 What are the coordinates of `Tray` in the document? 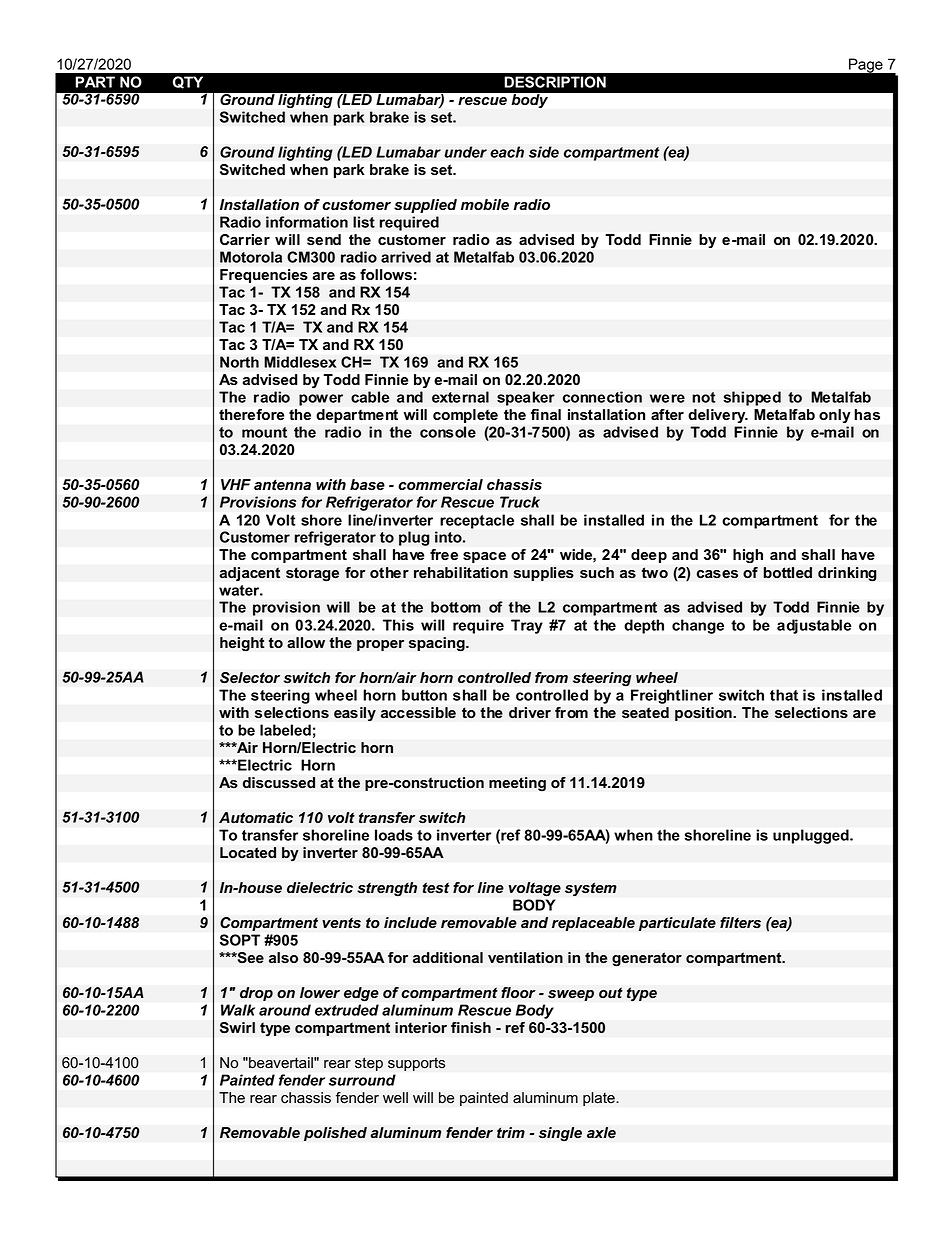 It's located at (527, 626).
